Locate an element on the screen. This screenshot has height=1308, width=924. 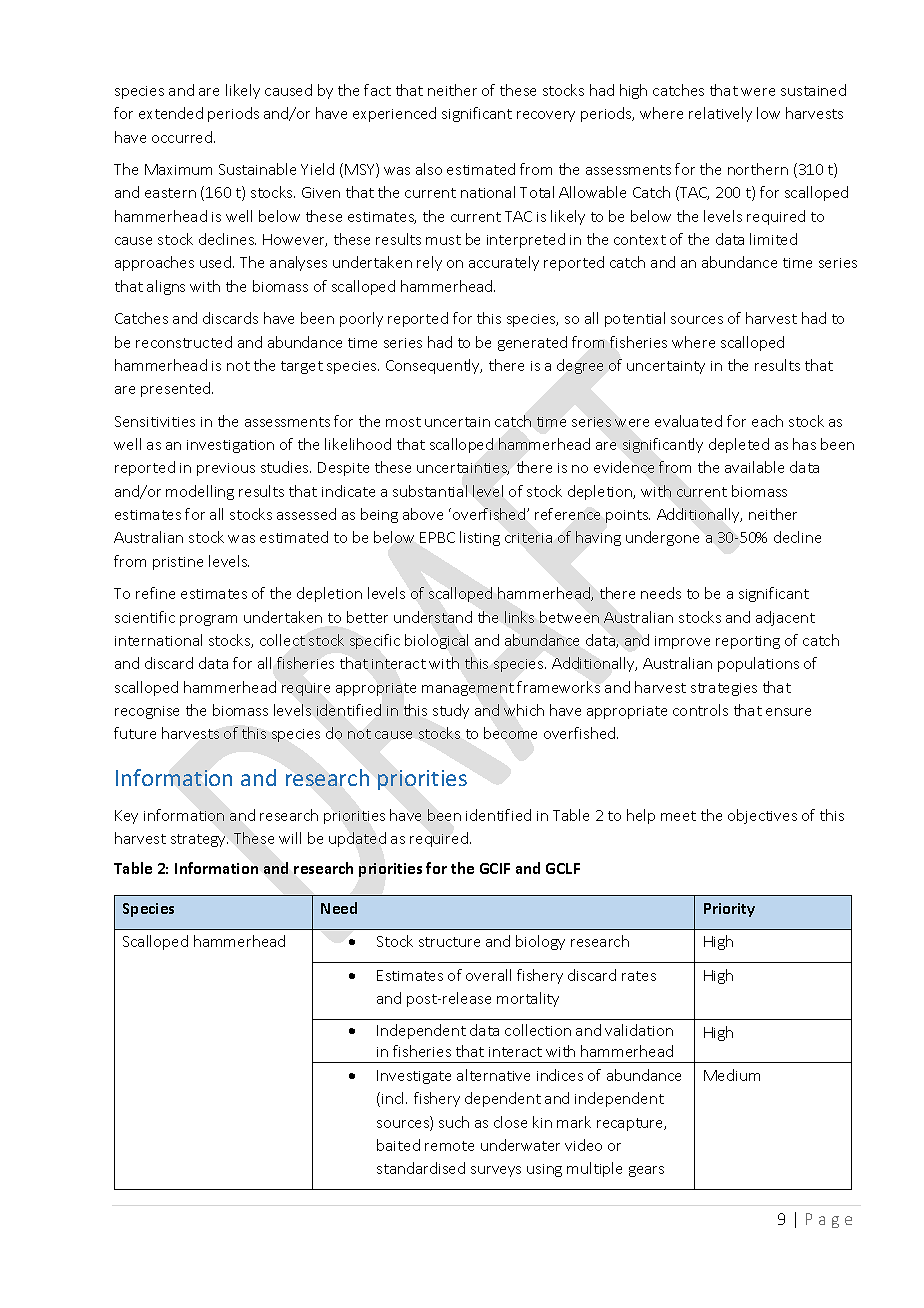
baited is located at coordinates (398, 1145).
